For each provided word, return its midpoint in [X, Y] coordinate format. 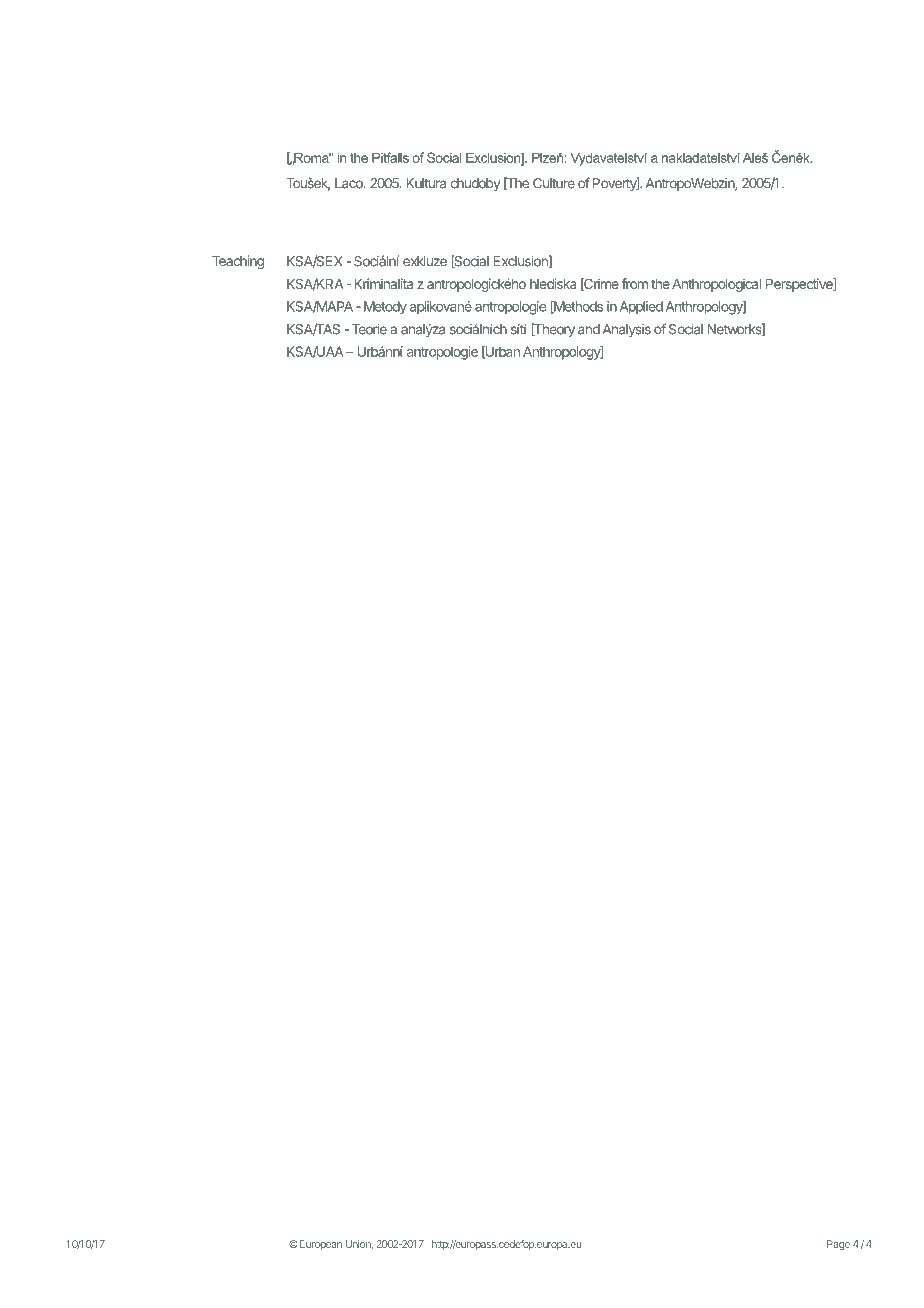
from [635, 283]
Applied [641, 308]
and [589, 329]
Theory [553, 330]
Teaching [238, 262]
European [319, 1245]
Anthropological [716, 285]
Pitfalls [390, 157]
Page [838, 1245]
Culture [554, 183]
